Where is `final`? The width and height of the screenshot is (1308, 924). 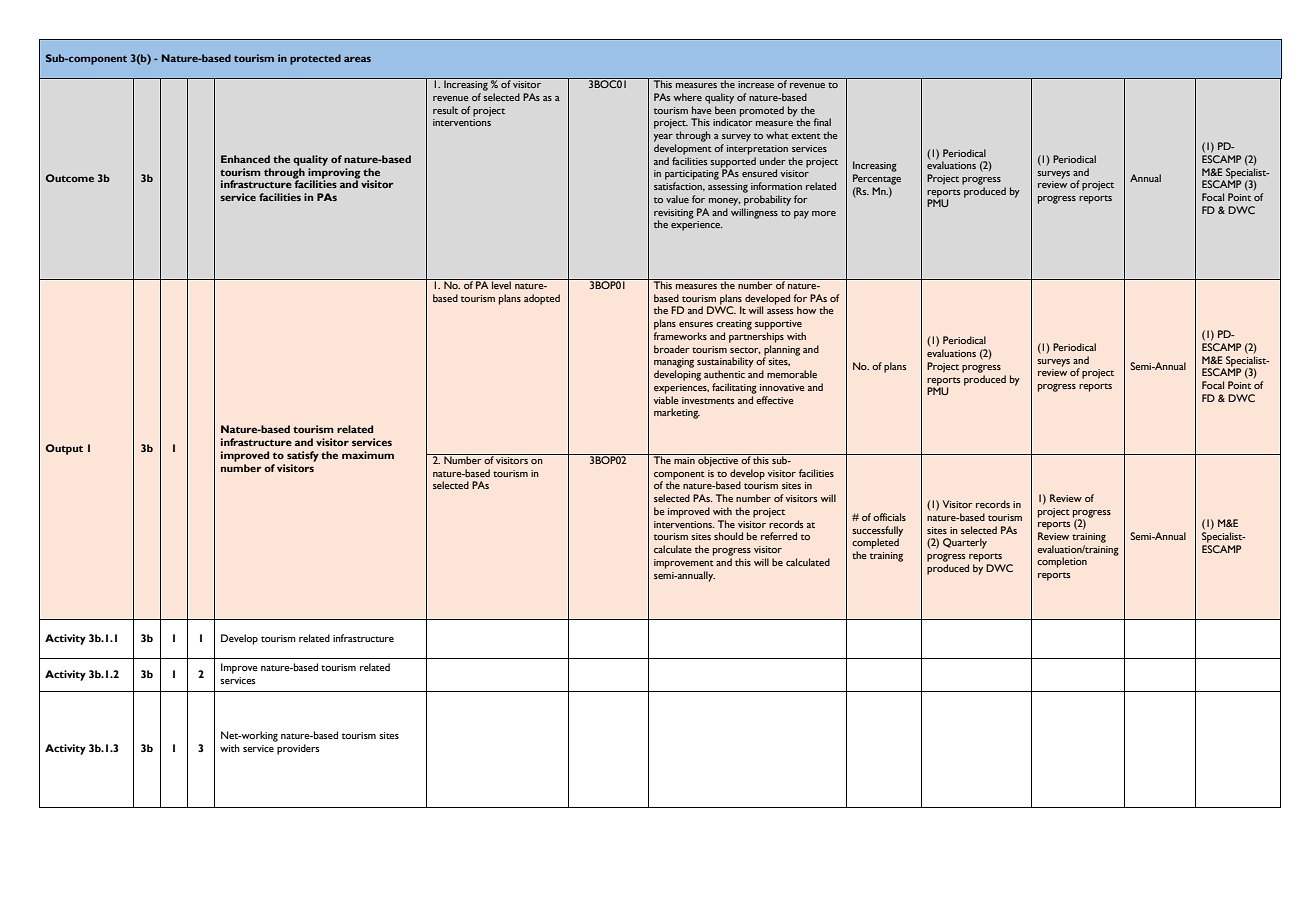
final is located at coordinates (822, 122).
